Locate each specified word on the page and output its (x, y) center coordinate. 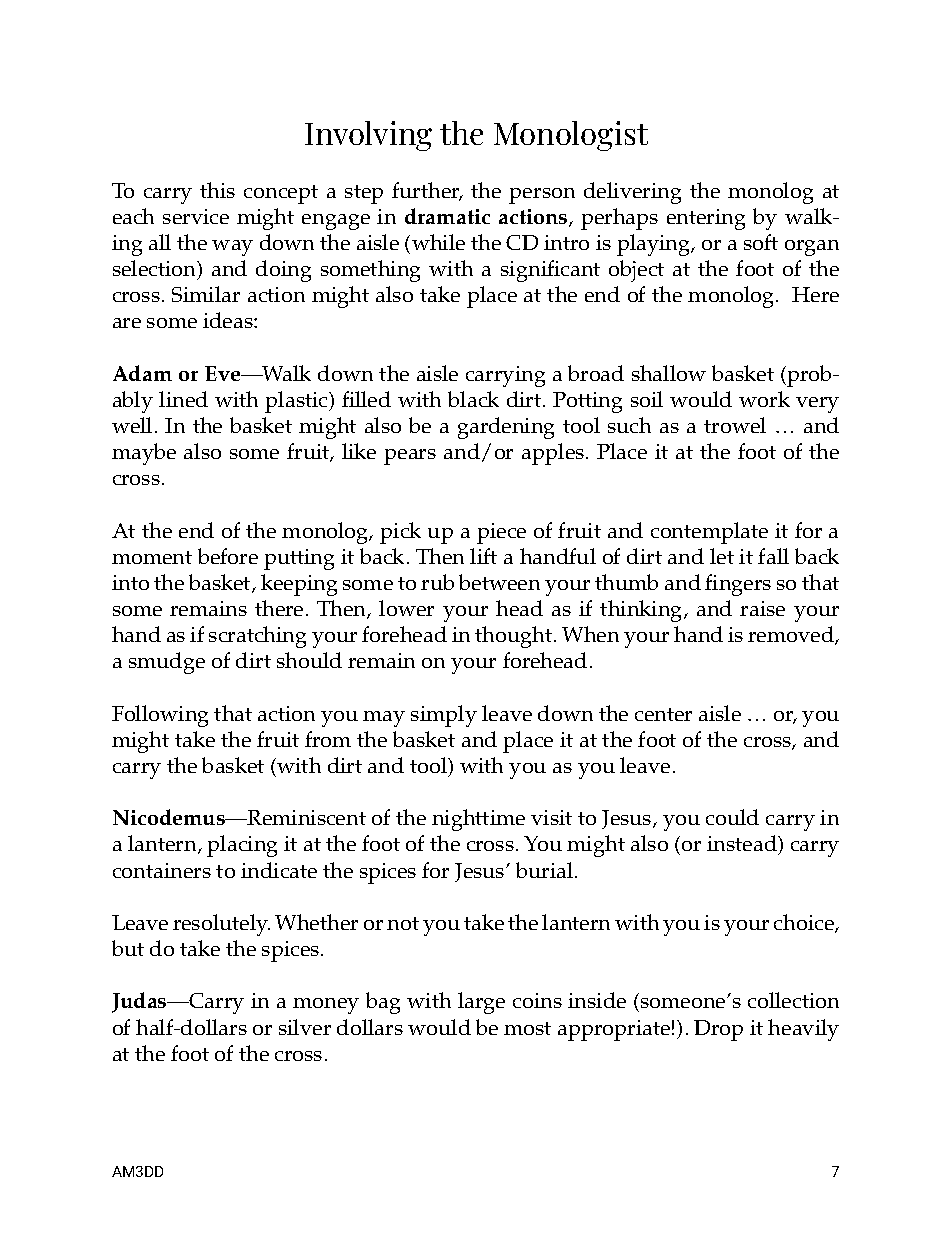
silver (305, 1027)
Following (160, 716)
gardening (506, 428)
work (764, 399)
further (427, 191)
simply (444, 716)
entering (706, 219)
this (217, 190)
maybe (144, 454)
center (663, 714)
